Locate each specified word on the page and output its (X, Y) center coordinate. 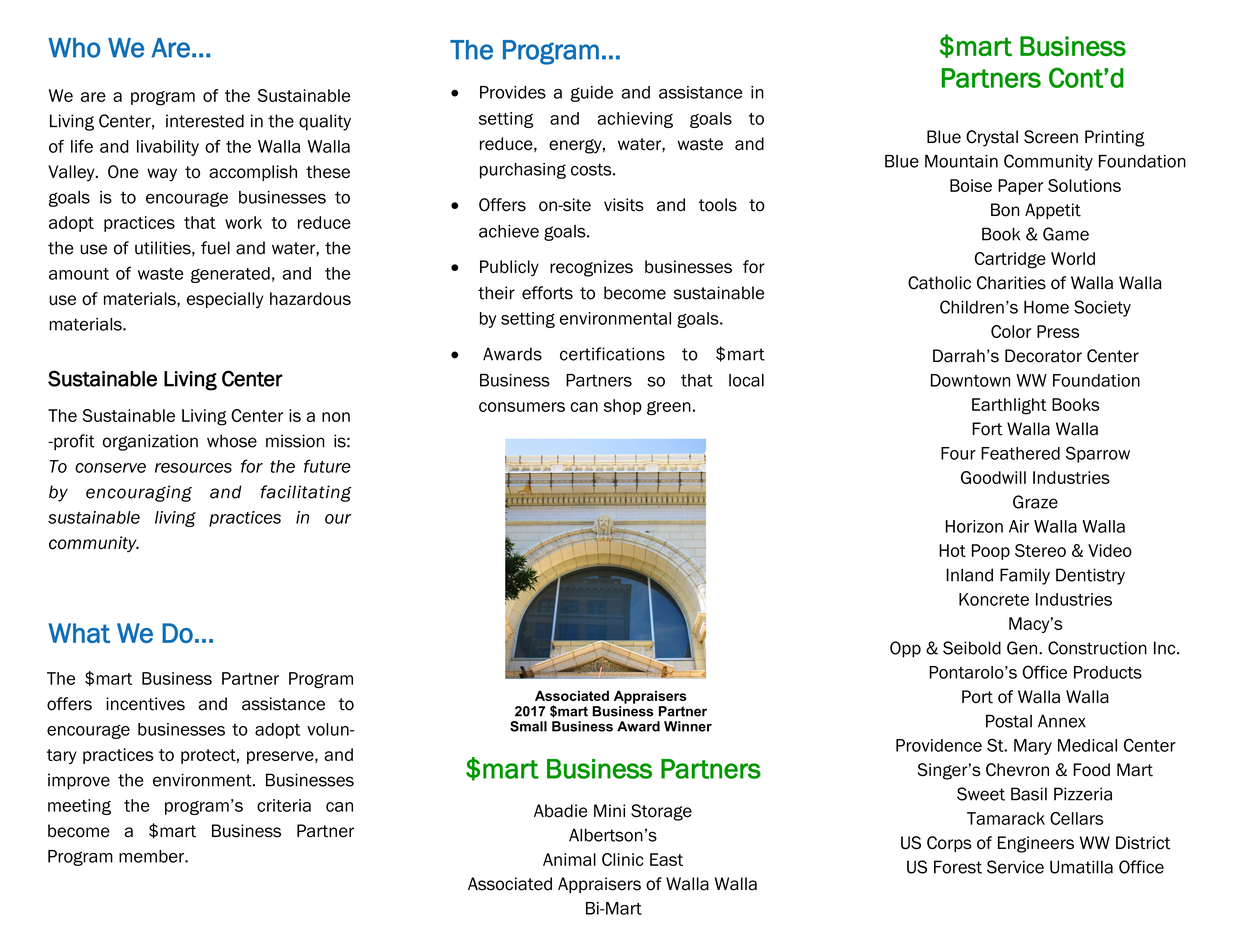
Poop (991, 552)
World (1073, 258)
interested (205, 121)
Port (977, 697)
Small (528, 726)
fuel (215, 248)
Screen (1051, 137)
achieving (635, 120)
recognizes (591, 268)
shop (623, 407)
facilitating (305, 493)
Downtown (970, 380)
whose (232, 441)
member (152, 856)
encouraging (139, 493)
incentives (145, 704)
